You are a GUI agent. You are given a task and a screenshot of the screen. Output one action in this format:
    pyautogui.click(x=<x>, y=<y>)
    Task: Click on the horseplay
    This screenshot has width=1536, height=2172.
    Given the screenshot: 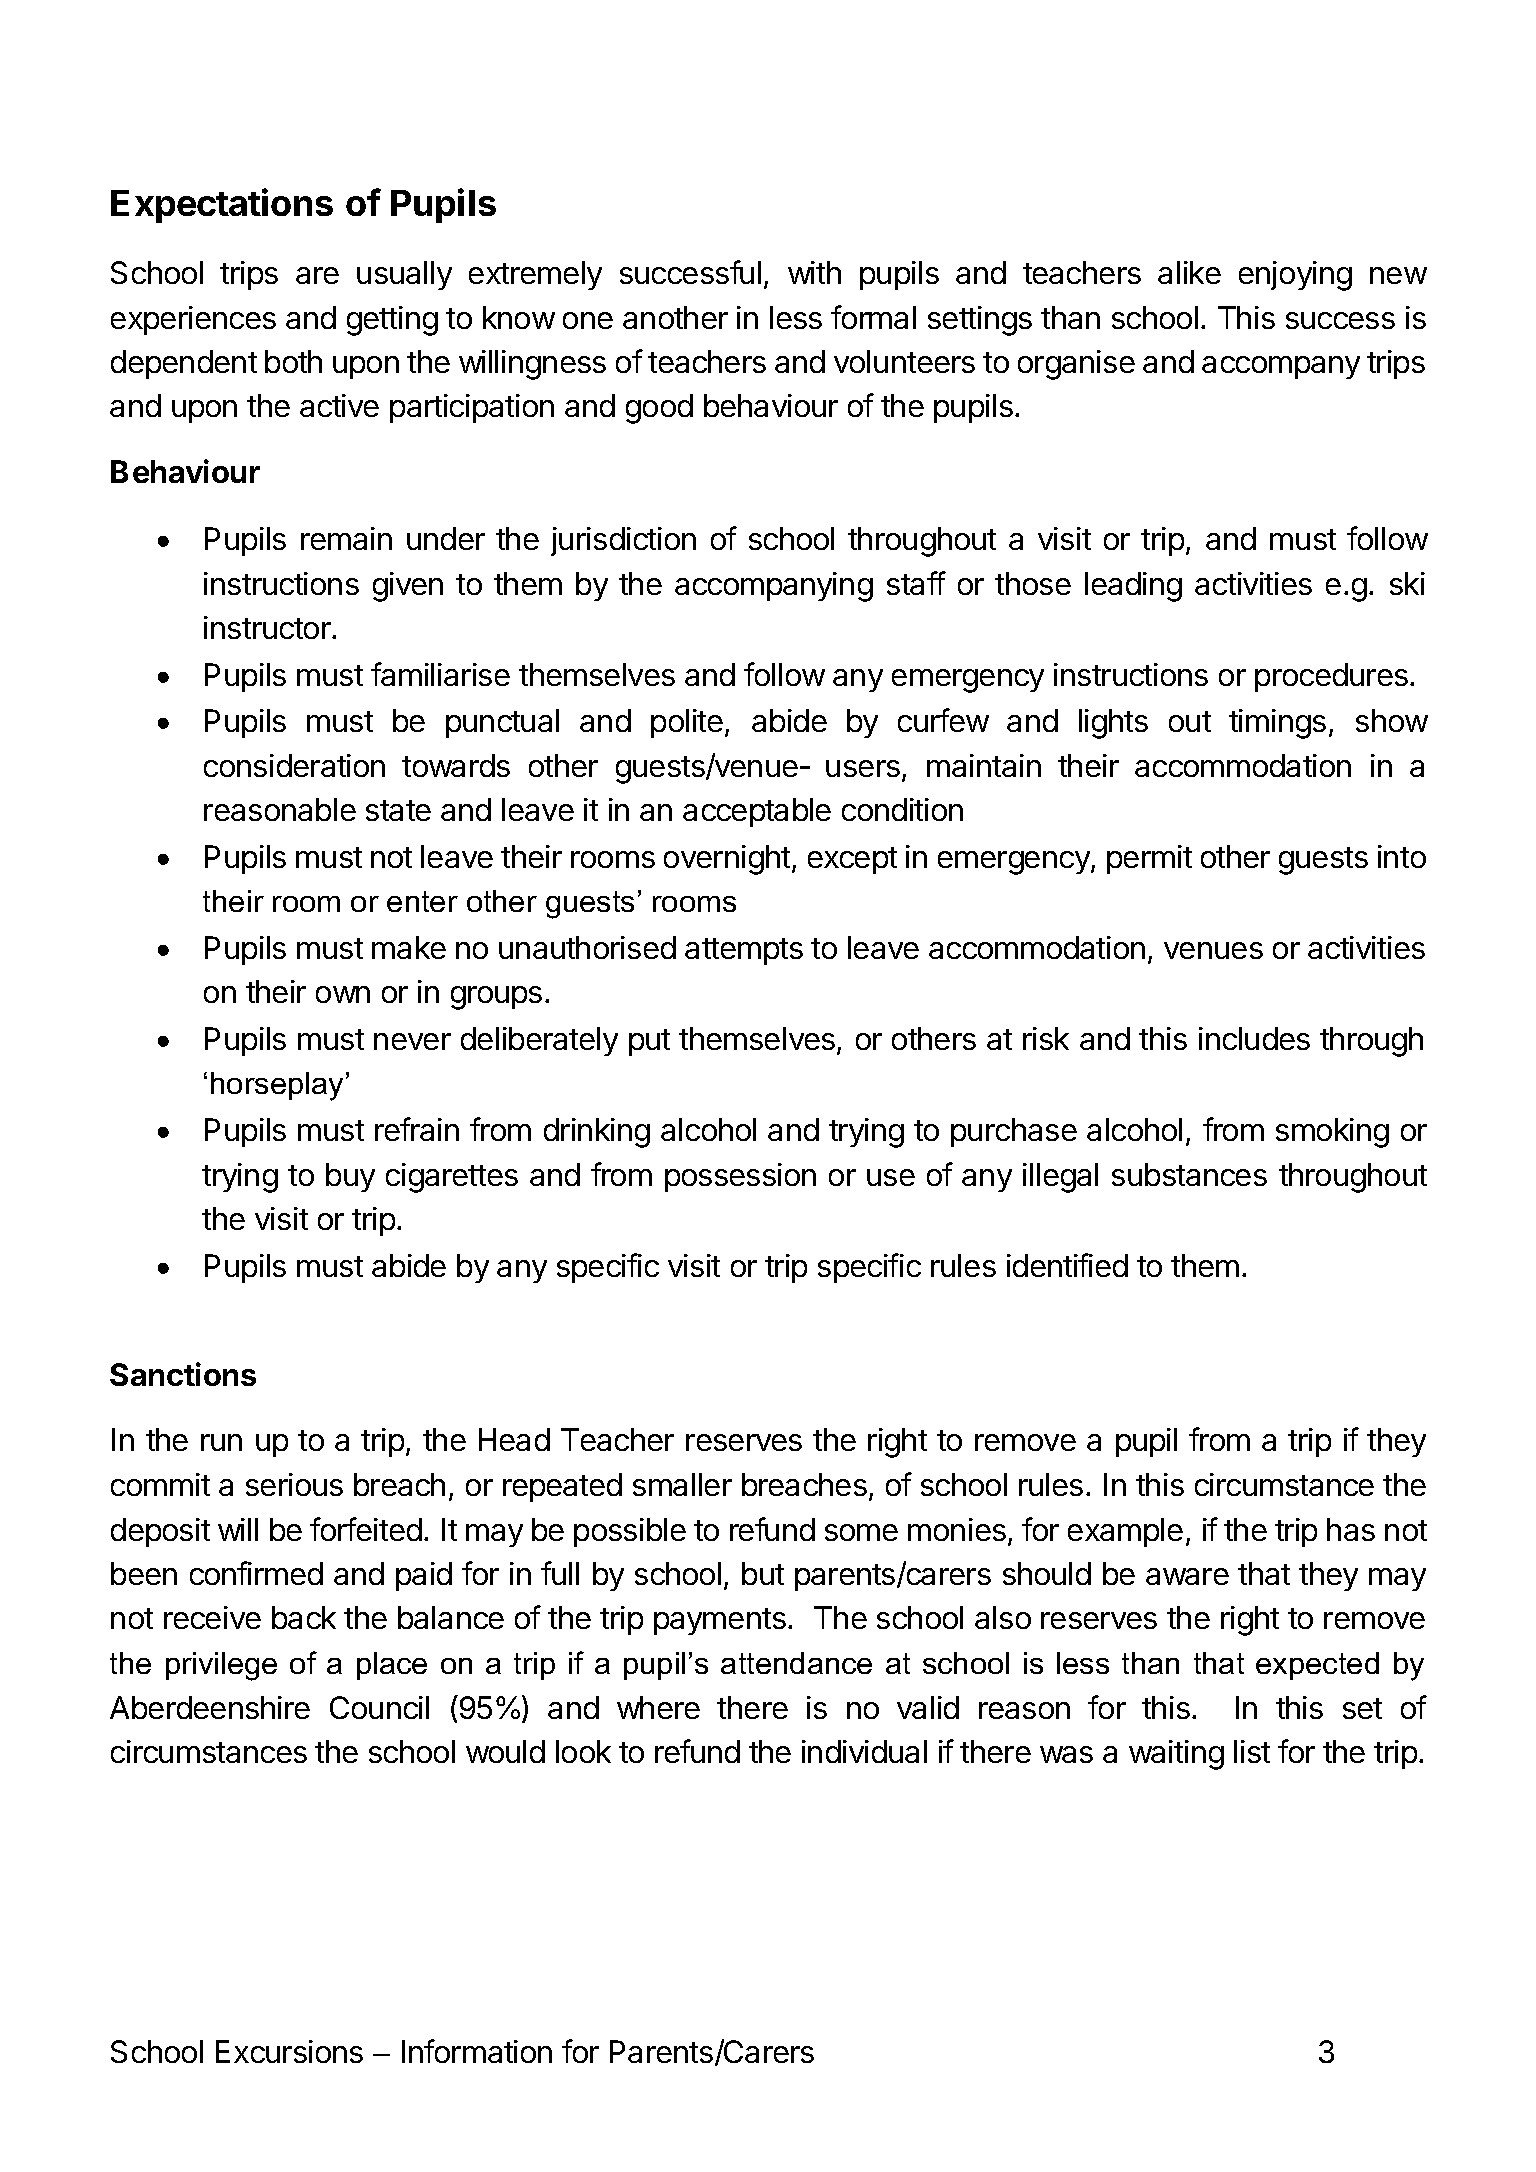 What is the action you would take?
    pyautogui.click(x=279, y=1086)
